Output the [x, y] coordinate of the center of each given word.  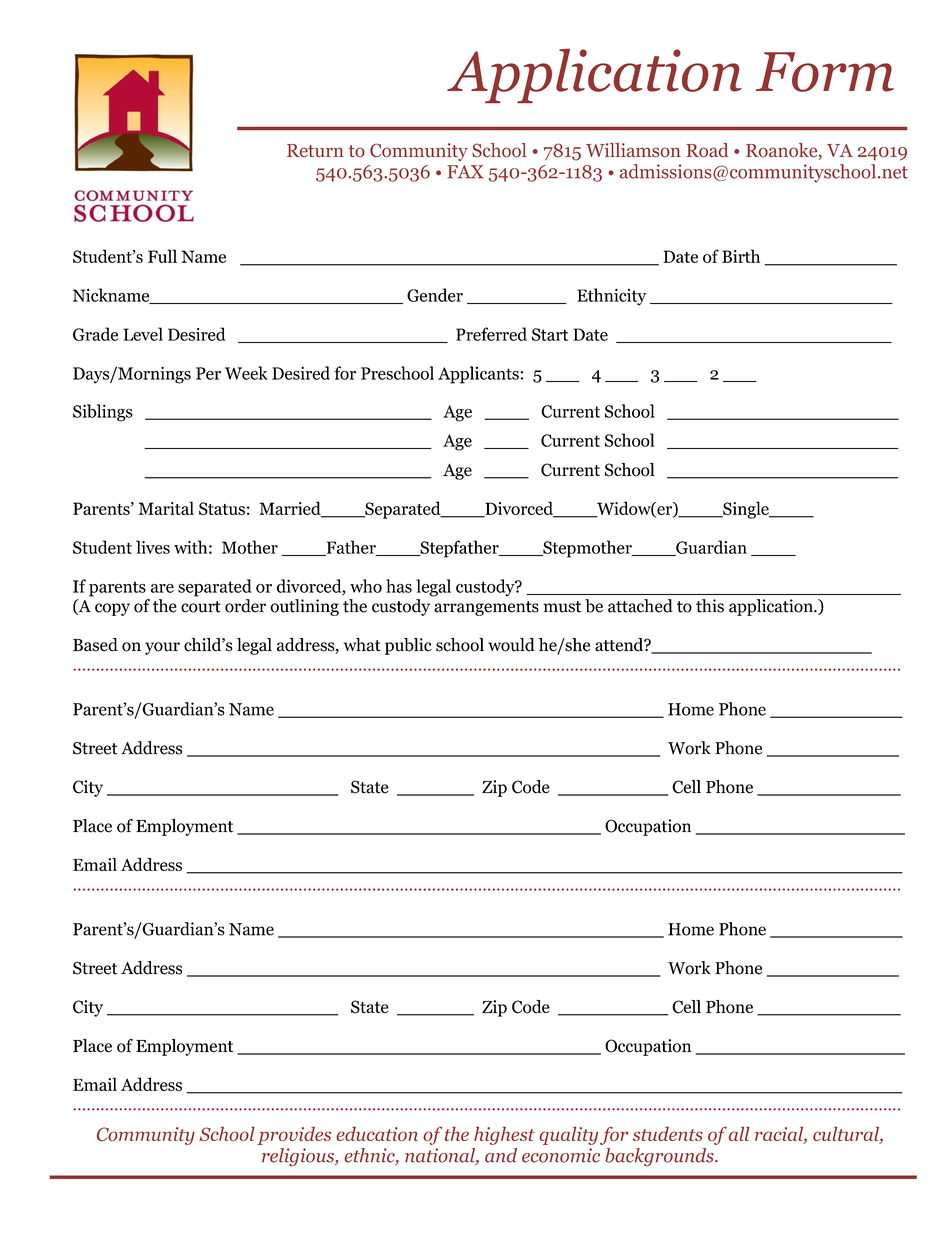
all [739, 1134]
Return [315, 150]
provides [294, 1136]
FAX [465, 172]
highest [504, 1136]
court [201, 607]
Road [707, 150]
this [710, 606]
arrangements [486, 608]
